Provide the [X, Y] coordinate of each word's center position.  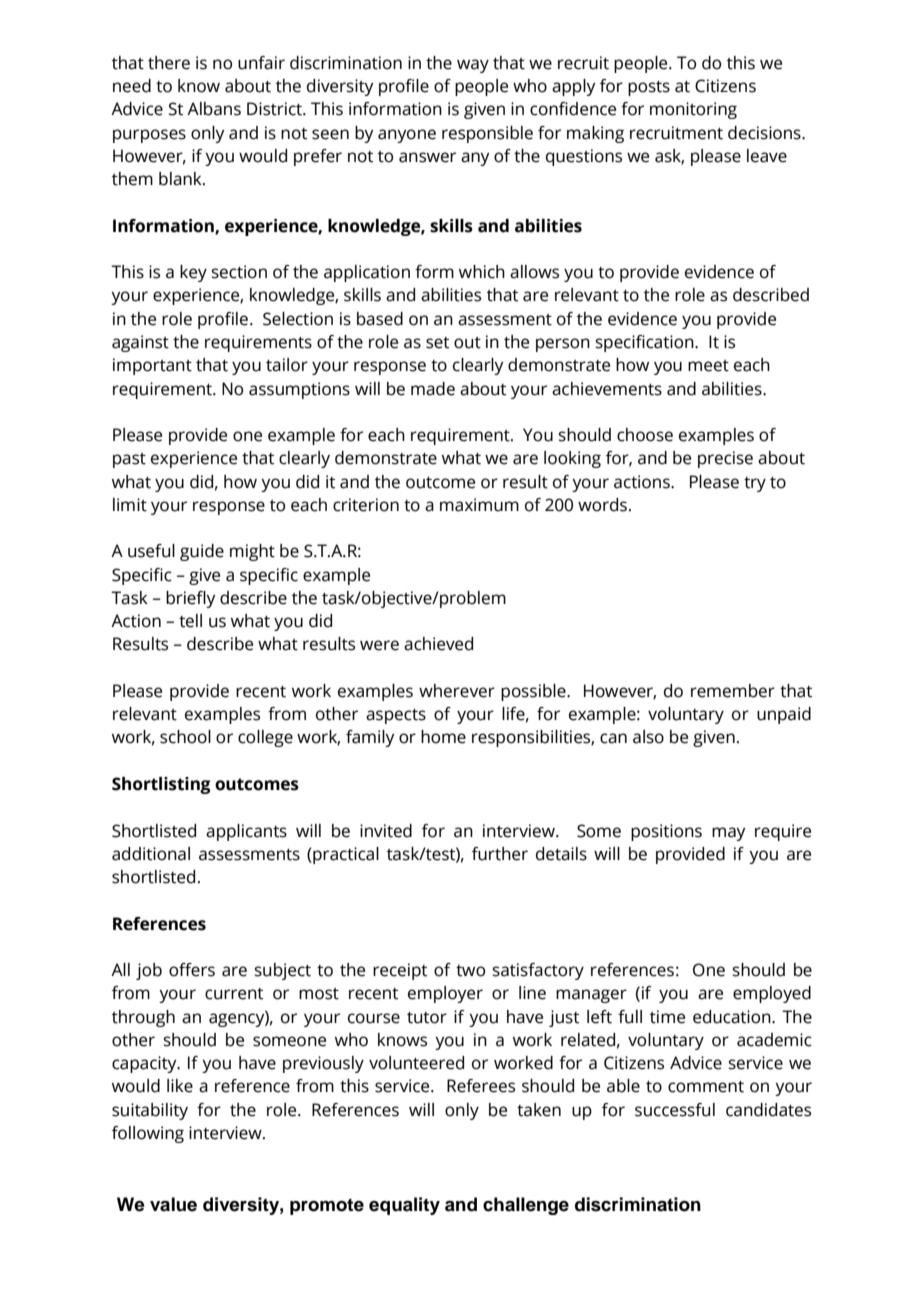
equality [404, 1206]
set [437, 343]
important [152, 366]
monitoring [693, 110]
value [173, 1204]
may [728, 834]
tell [190, 621]
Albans [214, 109]
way [473, 66]
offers [192, 970]
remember [733, 691]
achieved [438, 644]
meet [708, 366]
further [500, 854]
